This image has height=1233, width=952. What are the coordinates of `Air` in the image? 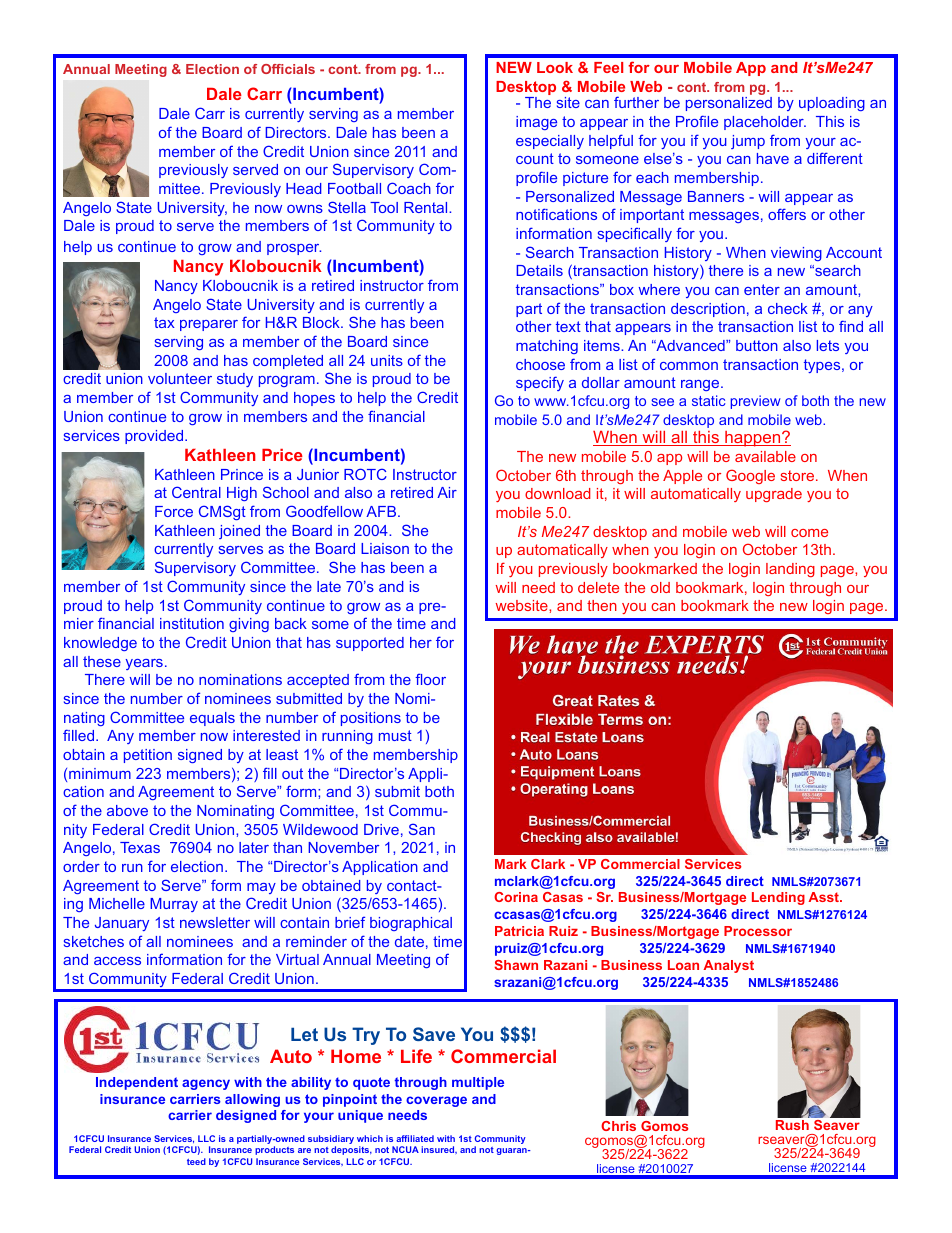 It's located at (447, 492).
